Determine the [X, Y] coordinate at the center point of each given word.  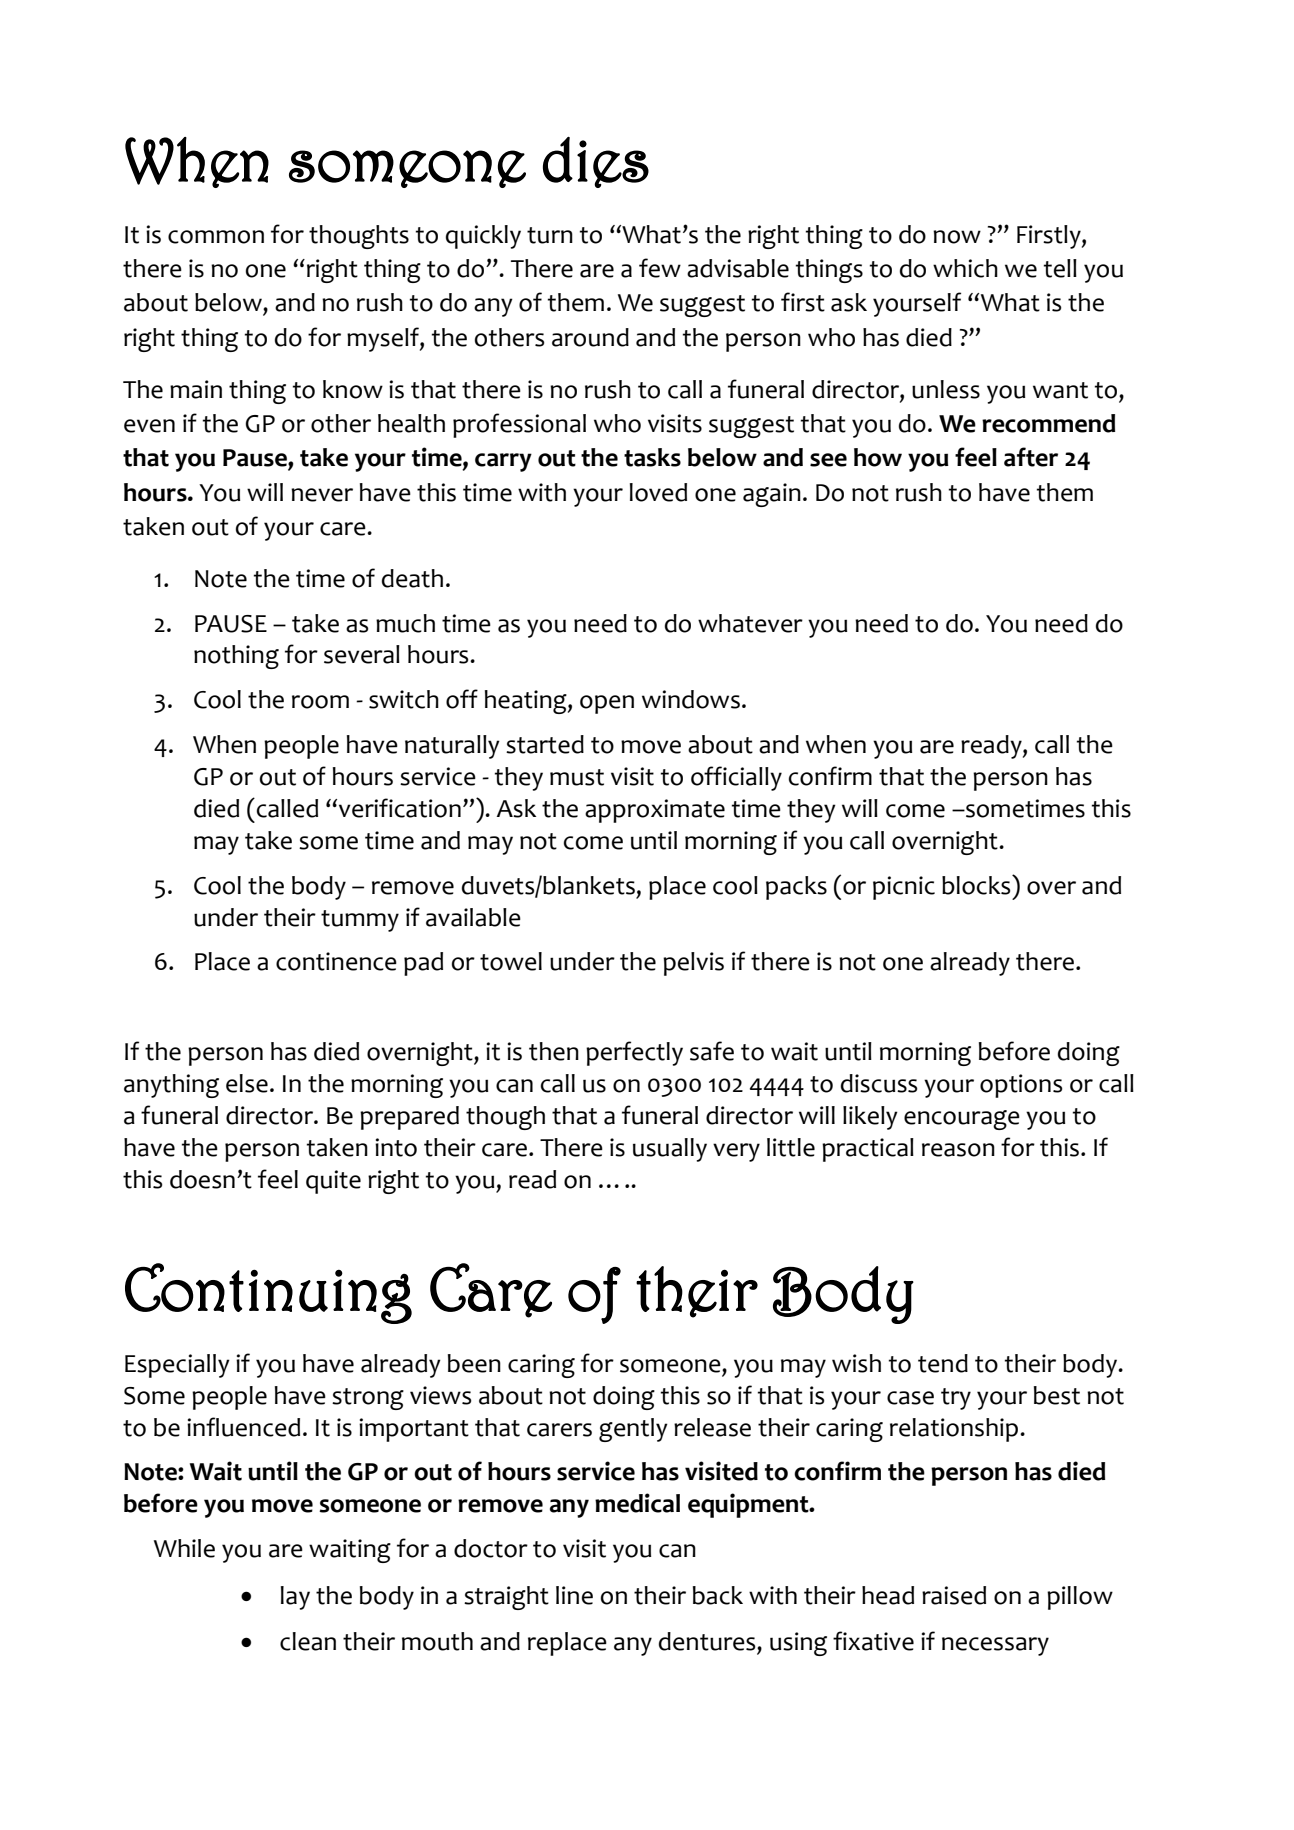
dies [596, 162]
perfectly [634, 1053]
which [965, 268]
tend [943, 1363]
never [322, 495]
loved [658, 492]
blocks [977, 885]
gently [633, 1430]
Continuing [268, 1293]
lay [295, 1598]
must [577, 777]
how [878, 457]
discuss [879, 1083]
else [247, 1083]
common [216, 237]
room [320, 702]
